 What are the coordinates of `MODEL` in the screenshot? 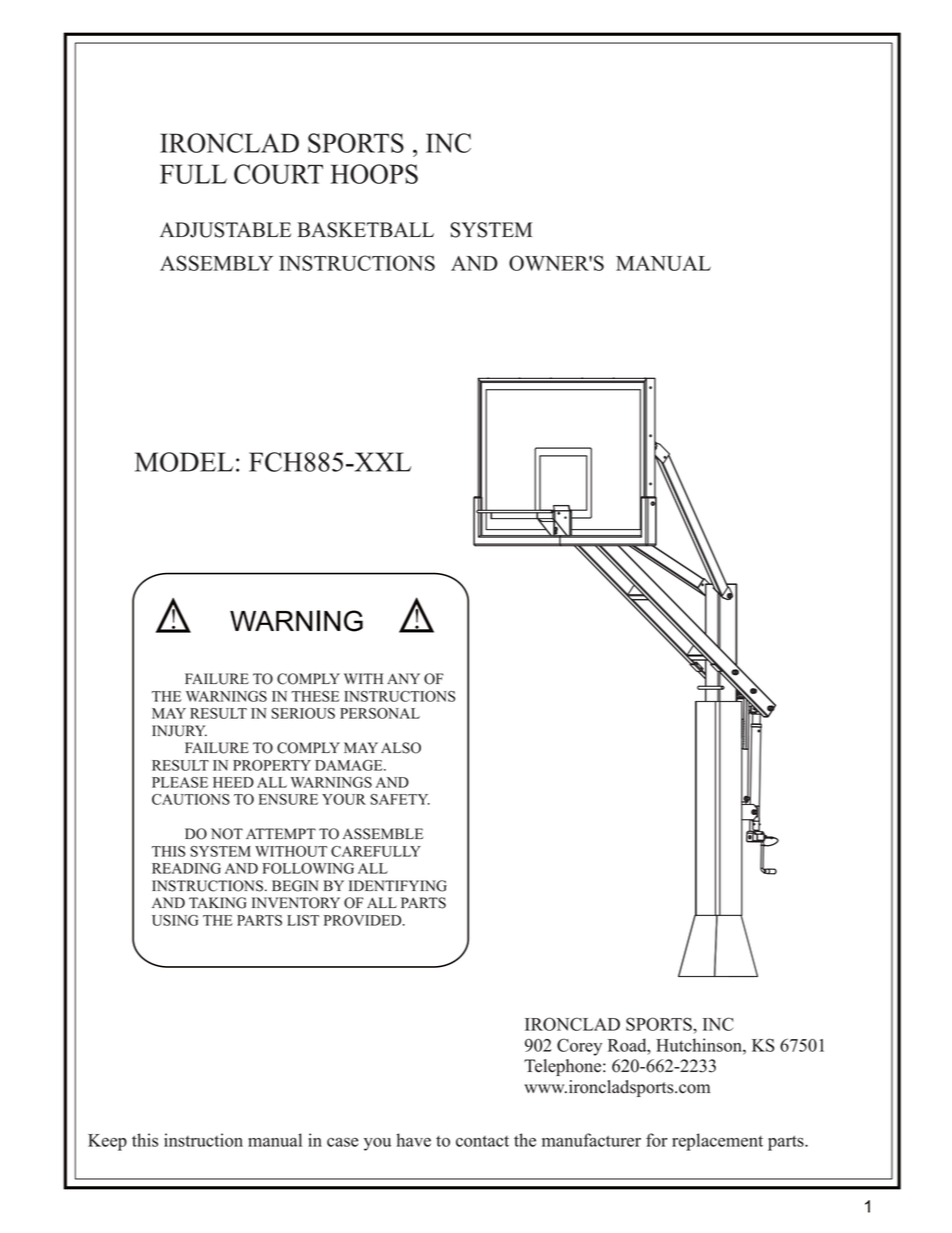 It's located at (184, 462).
